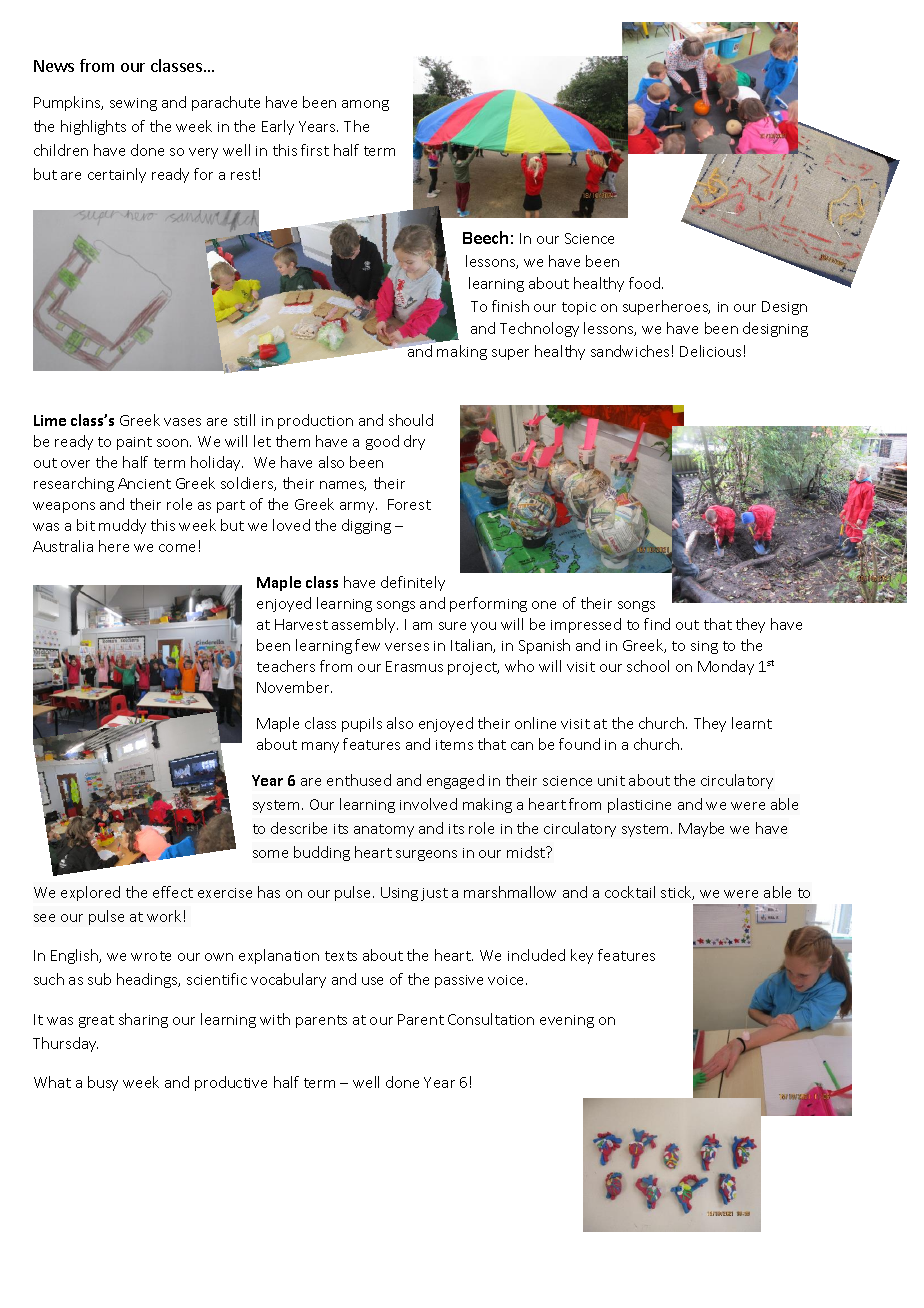  What do you see at coordinates (143, 1020) in the screenshot?
I see `sharing` at bounding box center [143, 1020].
